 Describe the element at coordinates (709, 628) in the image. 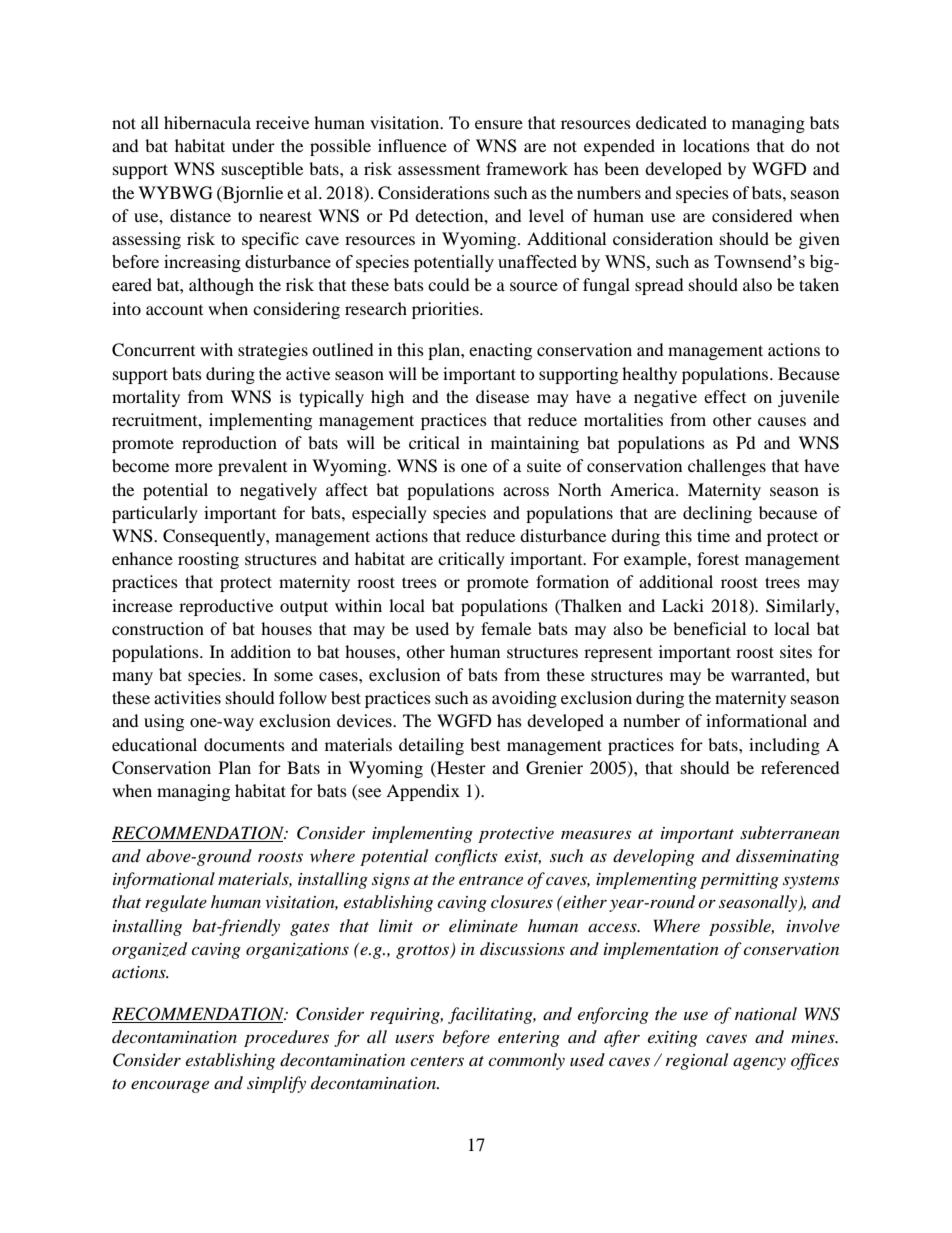

I see `beneficial` at that location.
